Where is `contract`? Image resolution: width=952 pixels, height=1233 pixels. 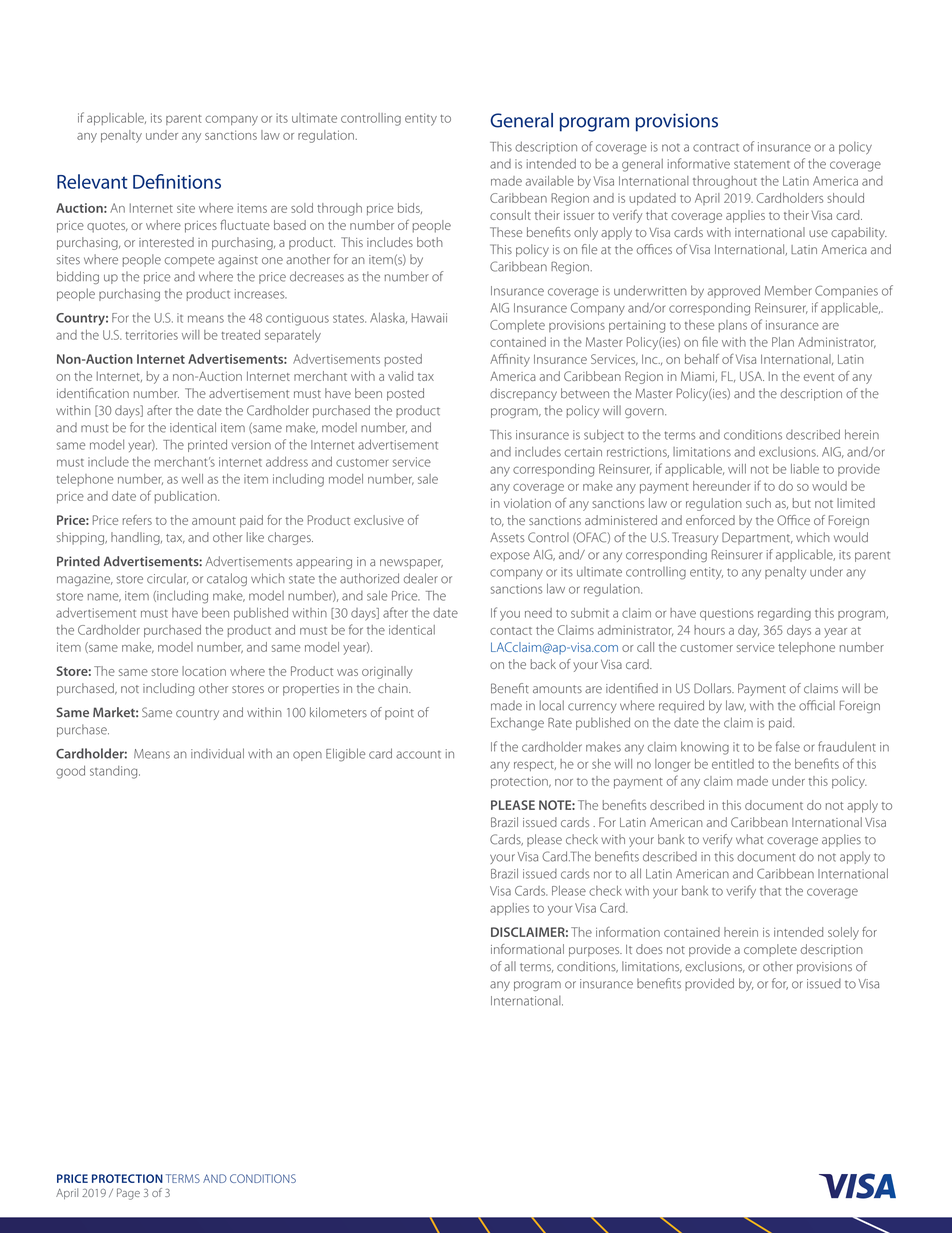 contract is located at coordinates (716, 147).
